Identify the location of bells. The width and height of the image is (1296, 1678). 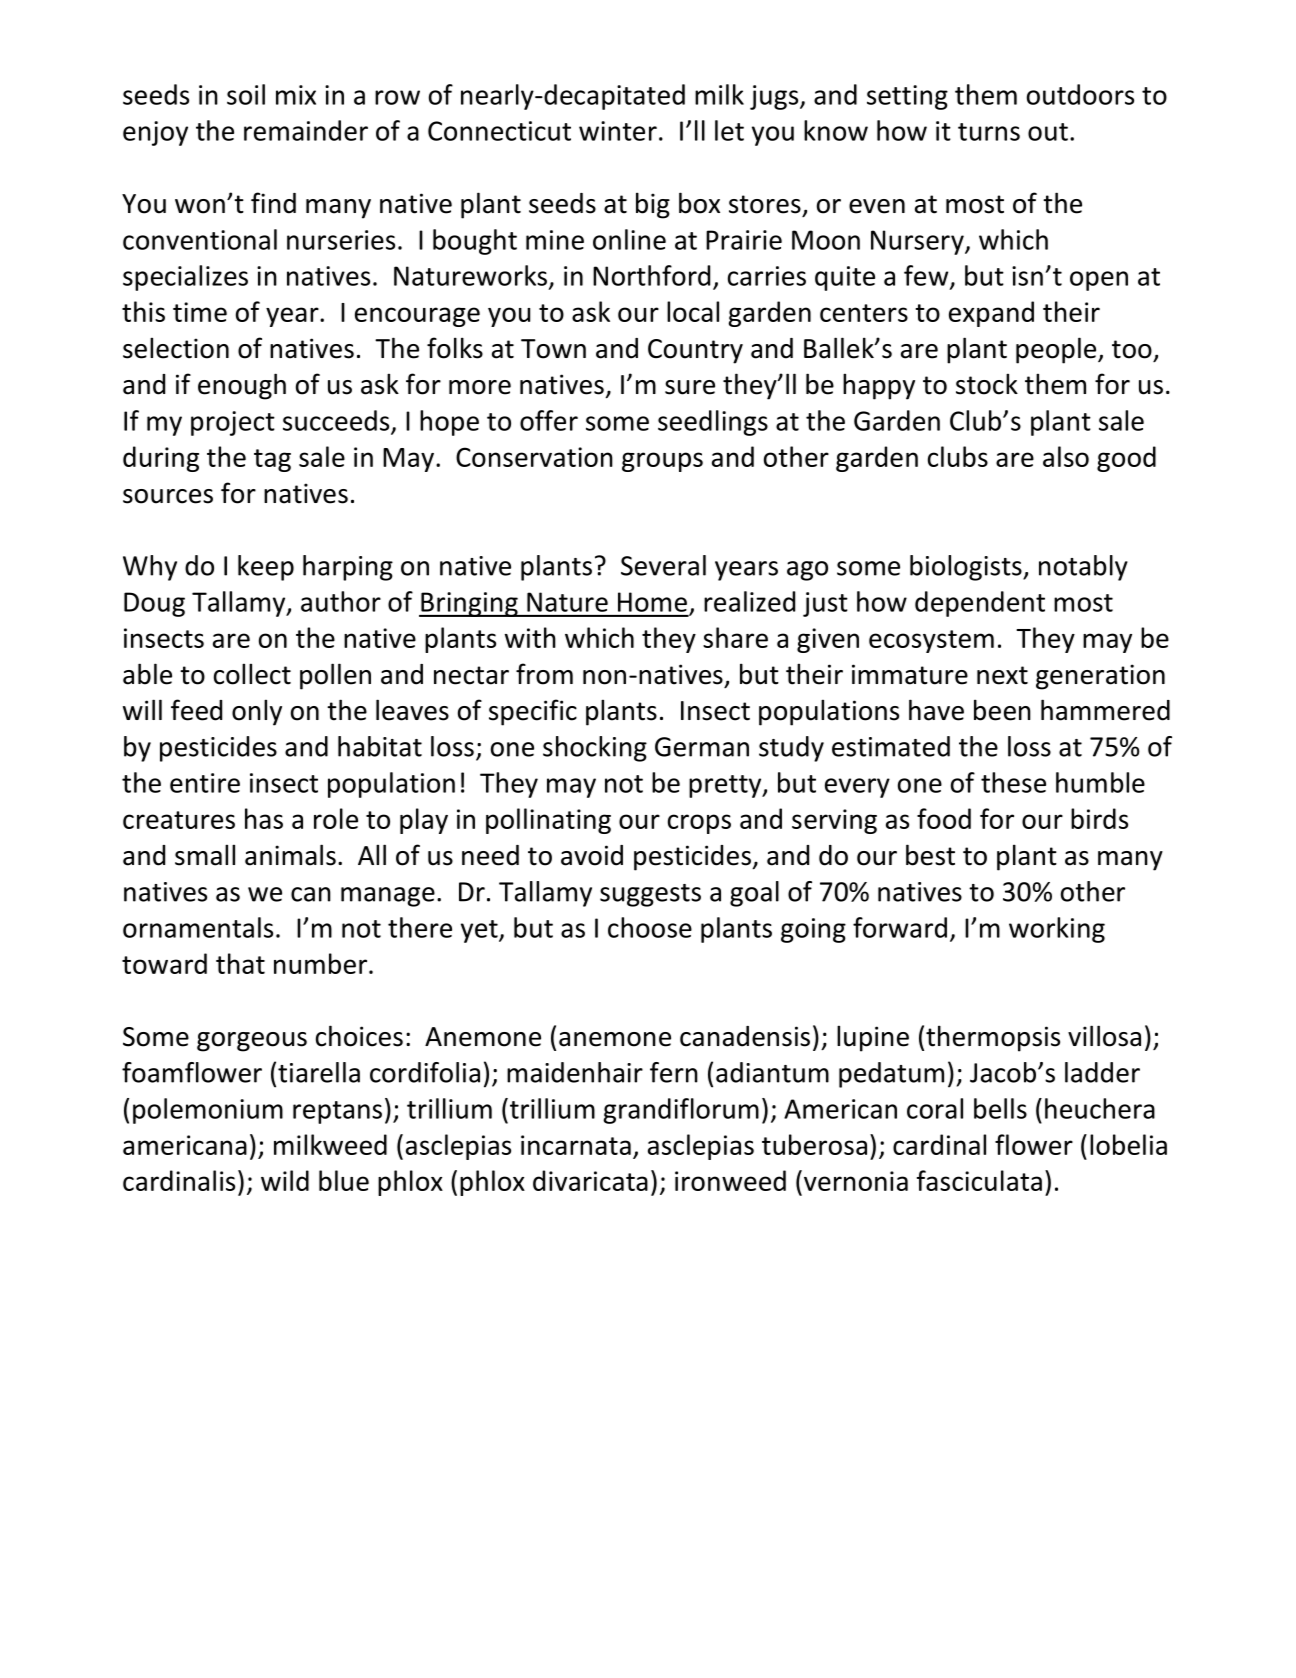
(1000, 1108).
